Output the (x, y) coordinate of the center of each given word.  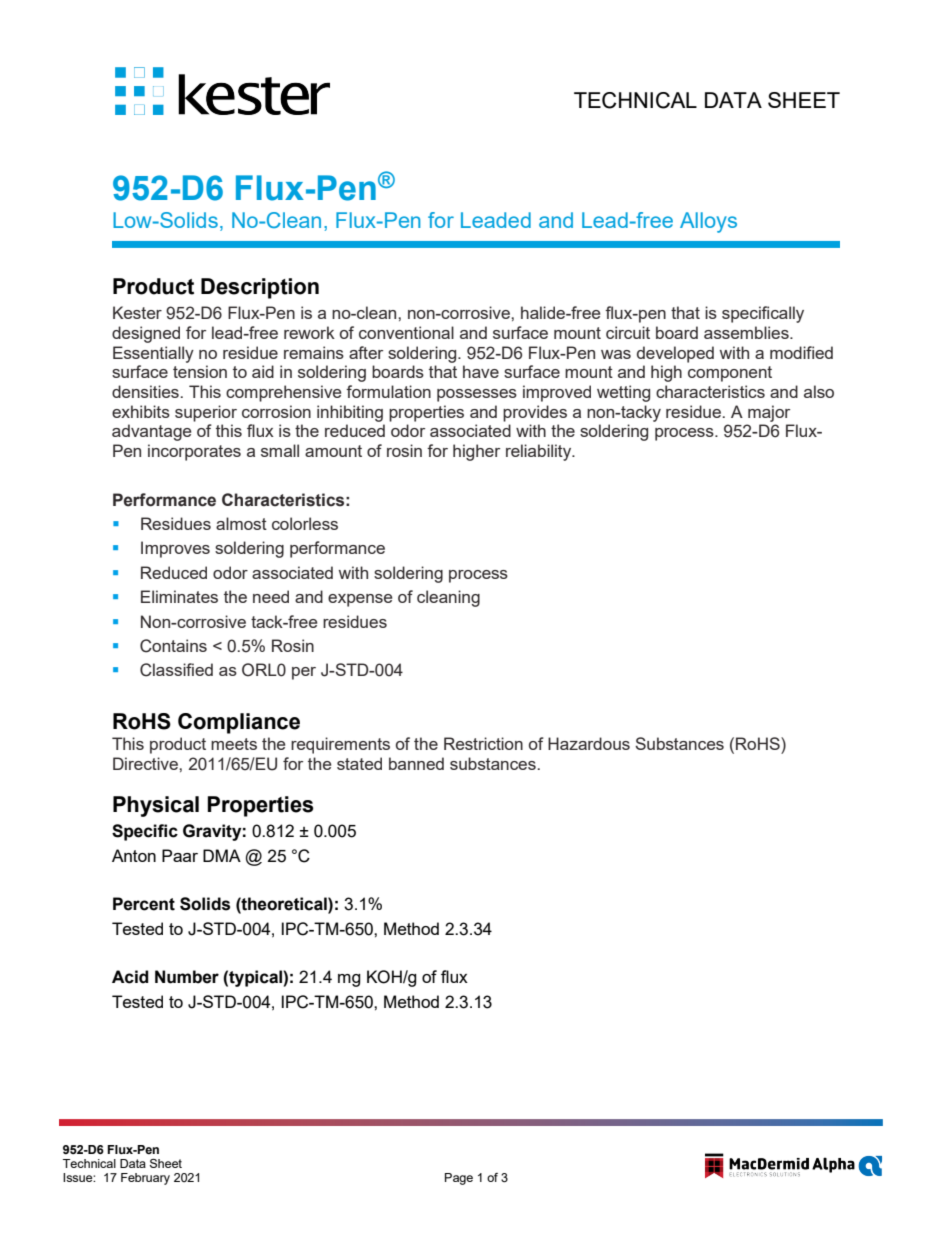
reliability (540, 452)
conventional (406, 332)
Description (260, 288)
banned (416, 763)
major (769, 413)
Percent (144, 904)
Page (459, 1179)
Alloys (708, 222)
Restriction (483, 743)
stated (359, 763)
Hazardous (589, 743)
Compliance (239, 723)
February (145, 1179)
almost (241, 523)
